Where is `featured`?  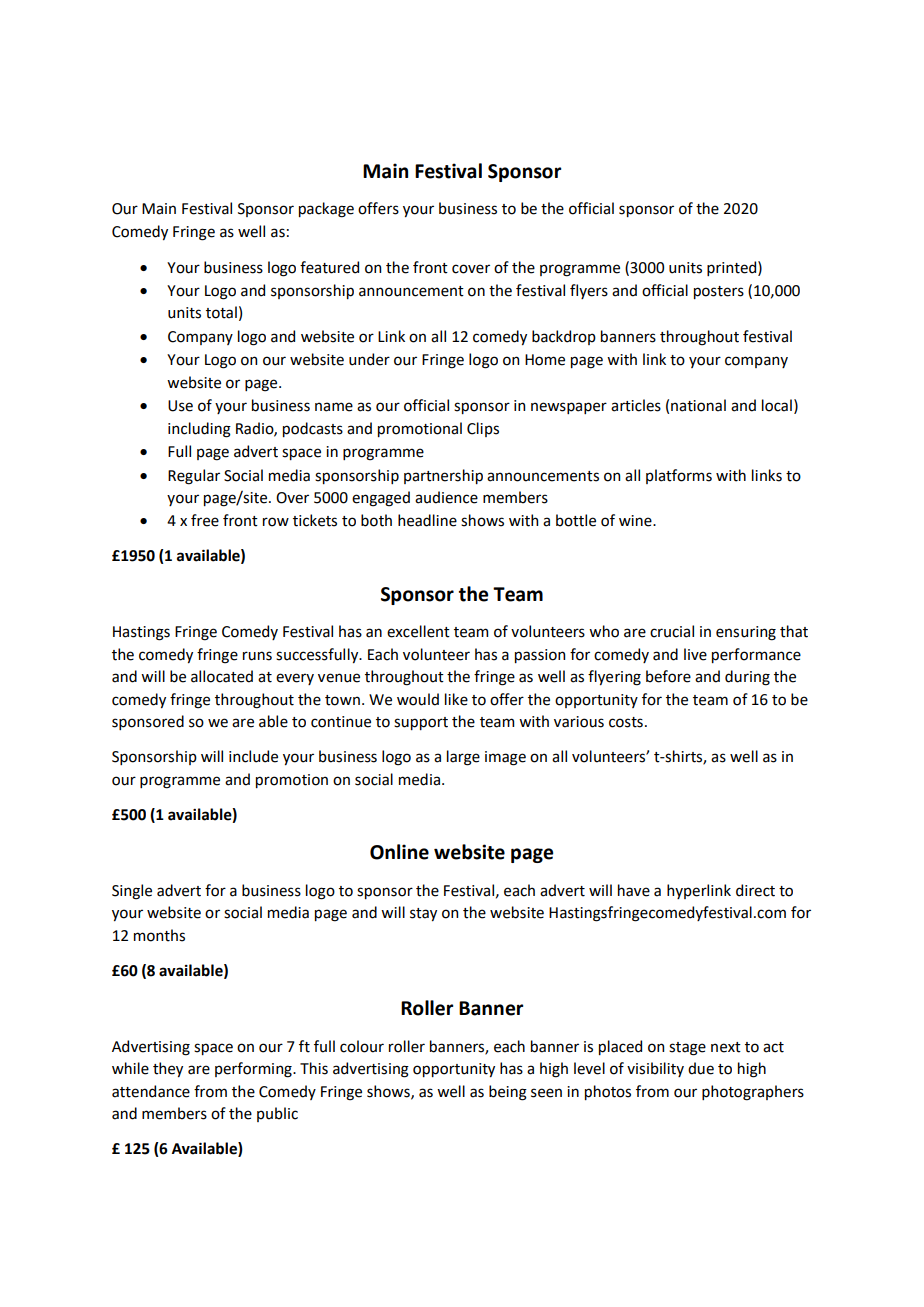
featured is located at coordinates (329, 267).
